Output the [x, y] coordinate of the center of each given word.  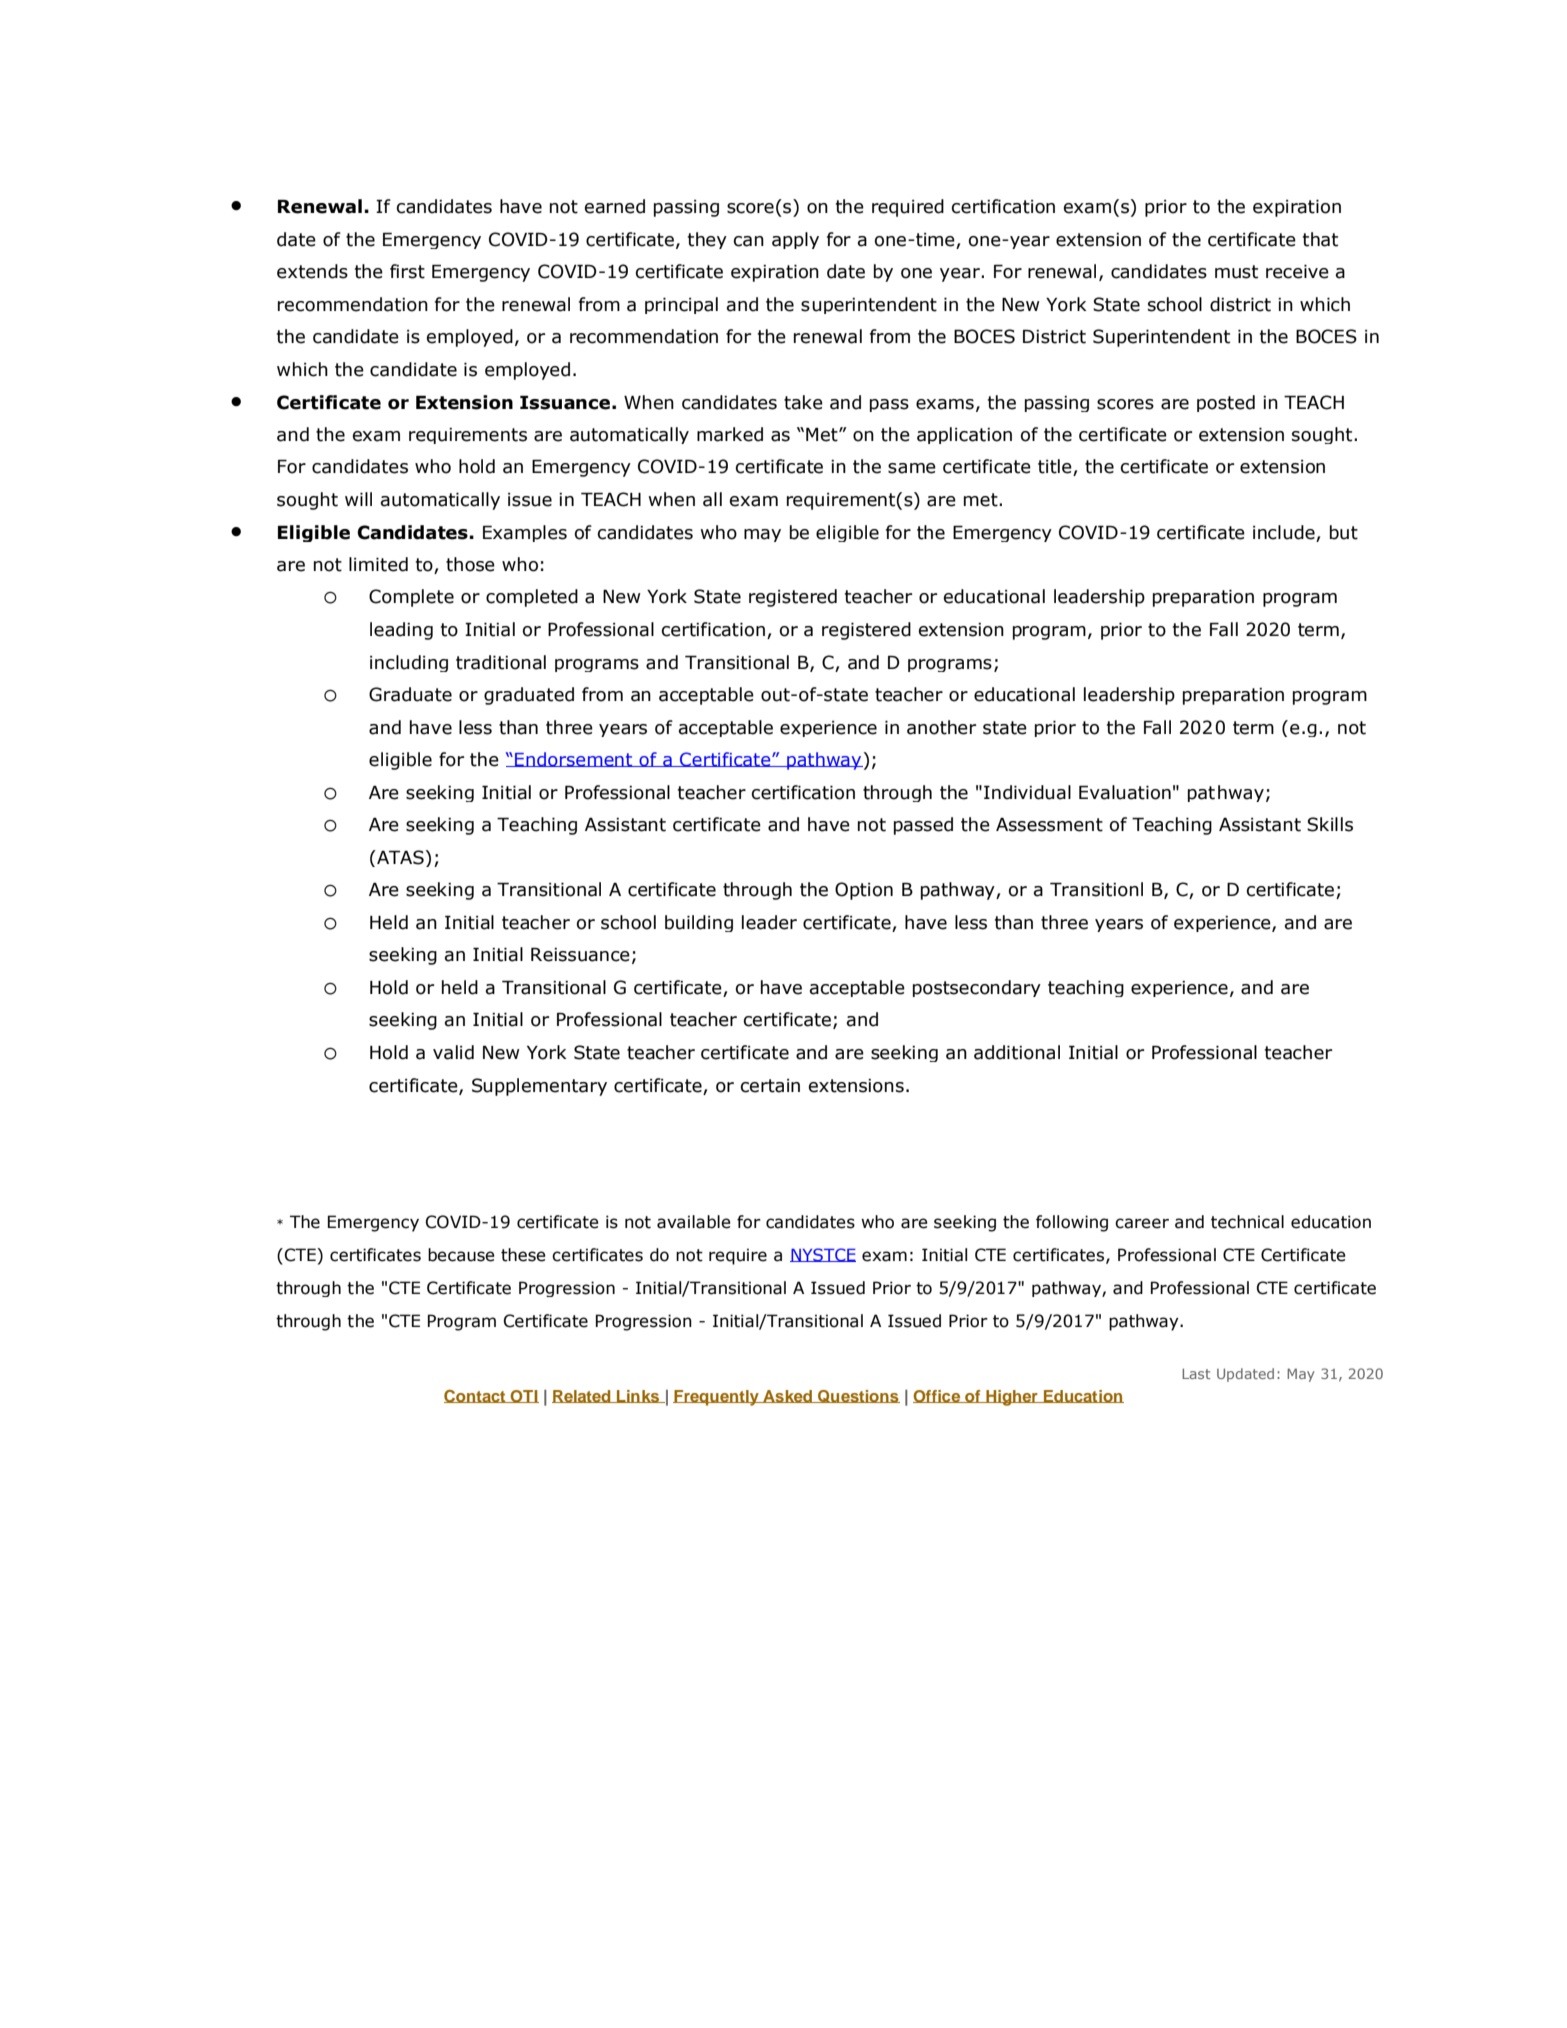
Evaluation [1125, 792]
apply [795, 240]
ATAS [399, 857]
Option [864, 891]
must [1236, 272]
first [407, 271]
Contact [476, 1396]
